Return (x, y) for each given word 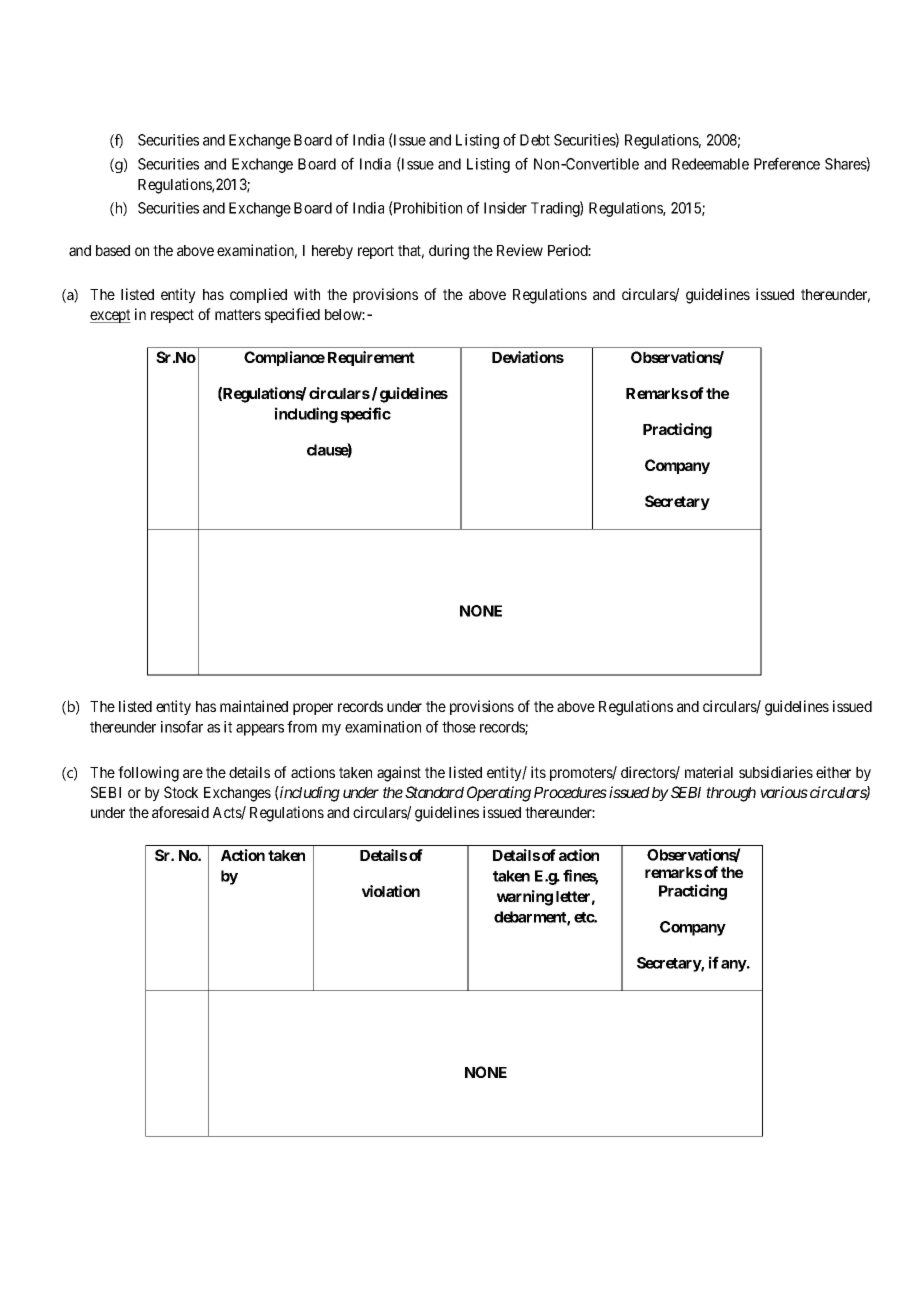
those (459, 727)
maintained (254, 706)
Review (520, 250)
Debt (535, 140)
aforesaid (180, 812)
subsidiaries (776, 772)
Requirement (371, 358)
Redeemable (710, 164)
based (113, 250)
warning (525, 898)
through (731, 794)
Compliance (284, 358)
